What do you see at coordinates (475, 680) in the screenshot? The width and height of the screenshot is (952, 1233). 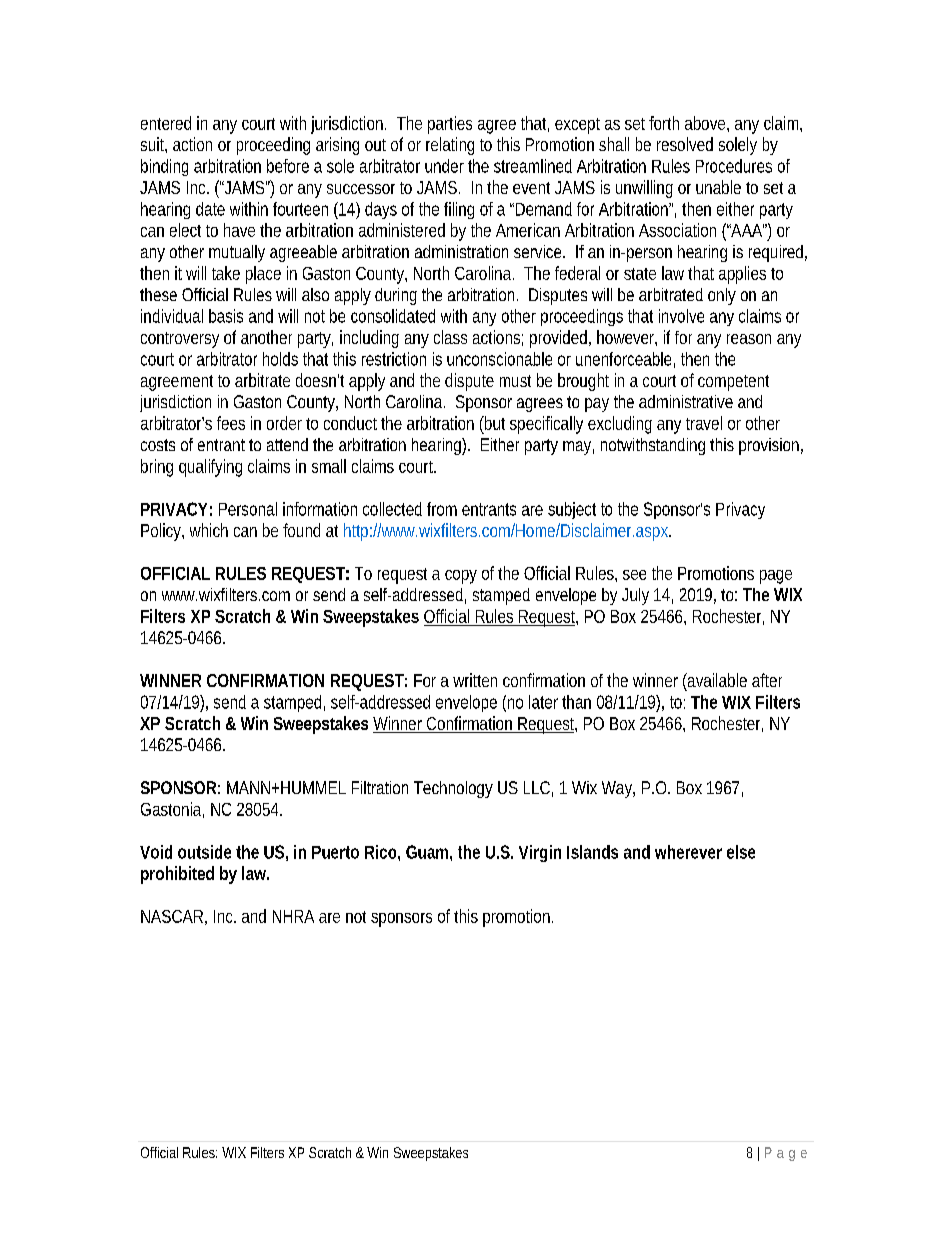 I see `written` at bounding box center [475, 680].
